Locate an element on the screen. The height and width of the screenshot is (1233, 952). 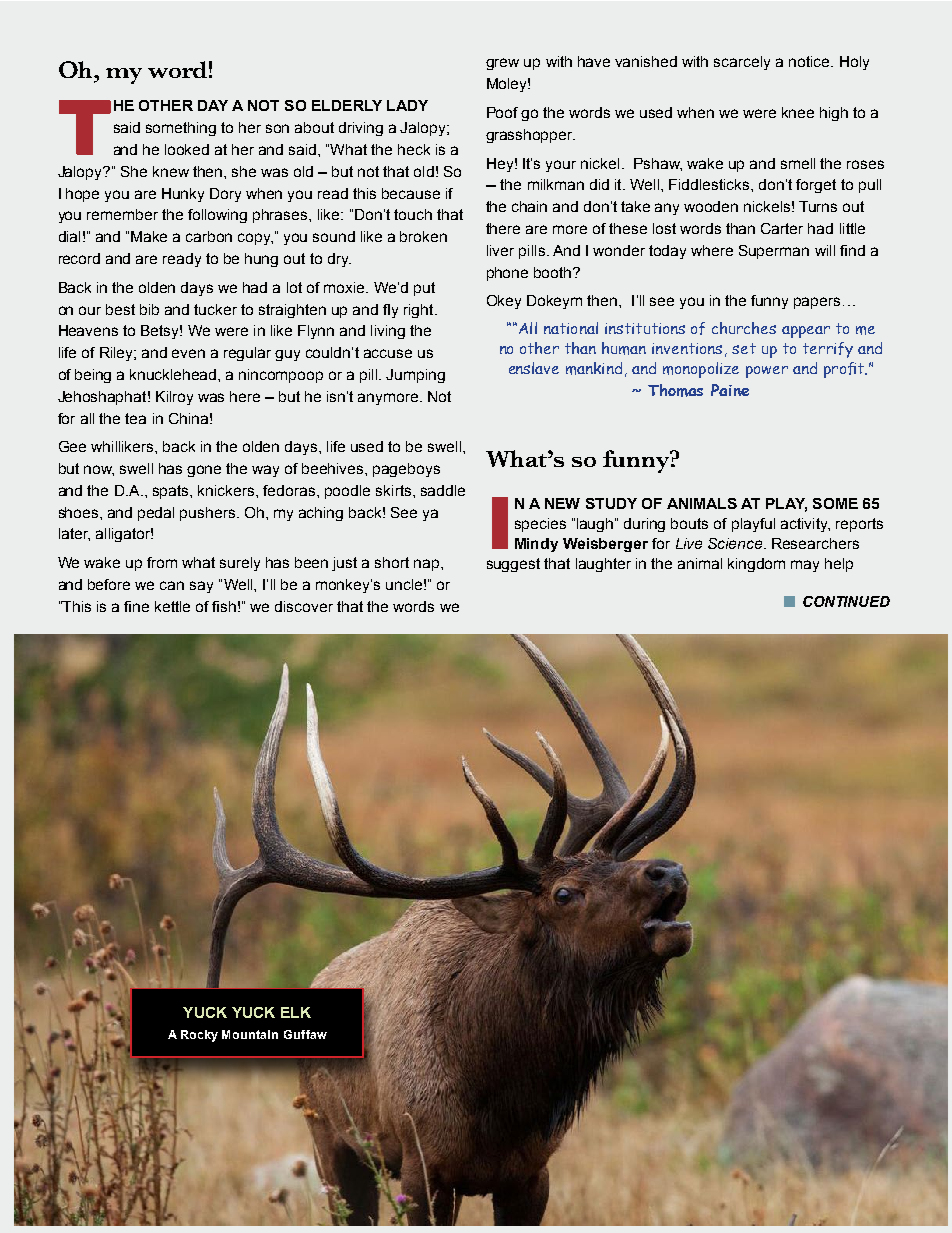
may is located at coordinates (805, 566).
